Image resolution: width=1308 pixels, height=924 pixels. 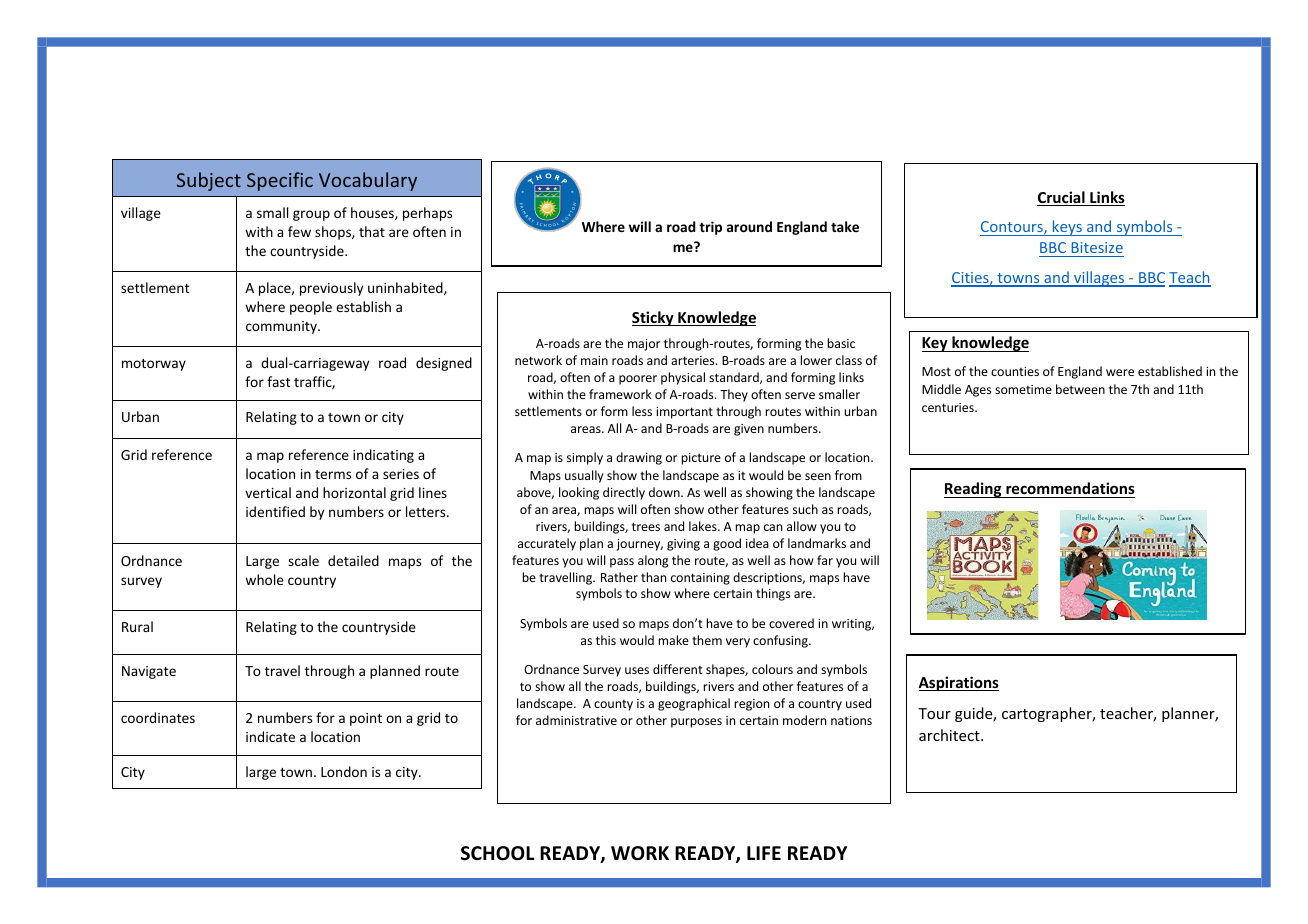 What do you see at coordinates (149, 672) in the screenshot?
I see `Navigate` at bounding box center [149, 672].
